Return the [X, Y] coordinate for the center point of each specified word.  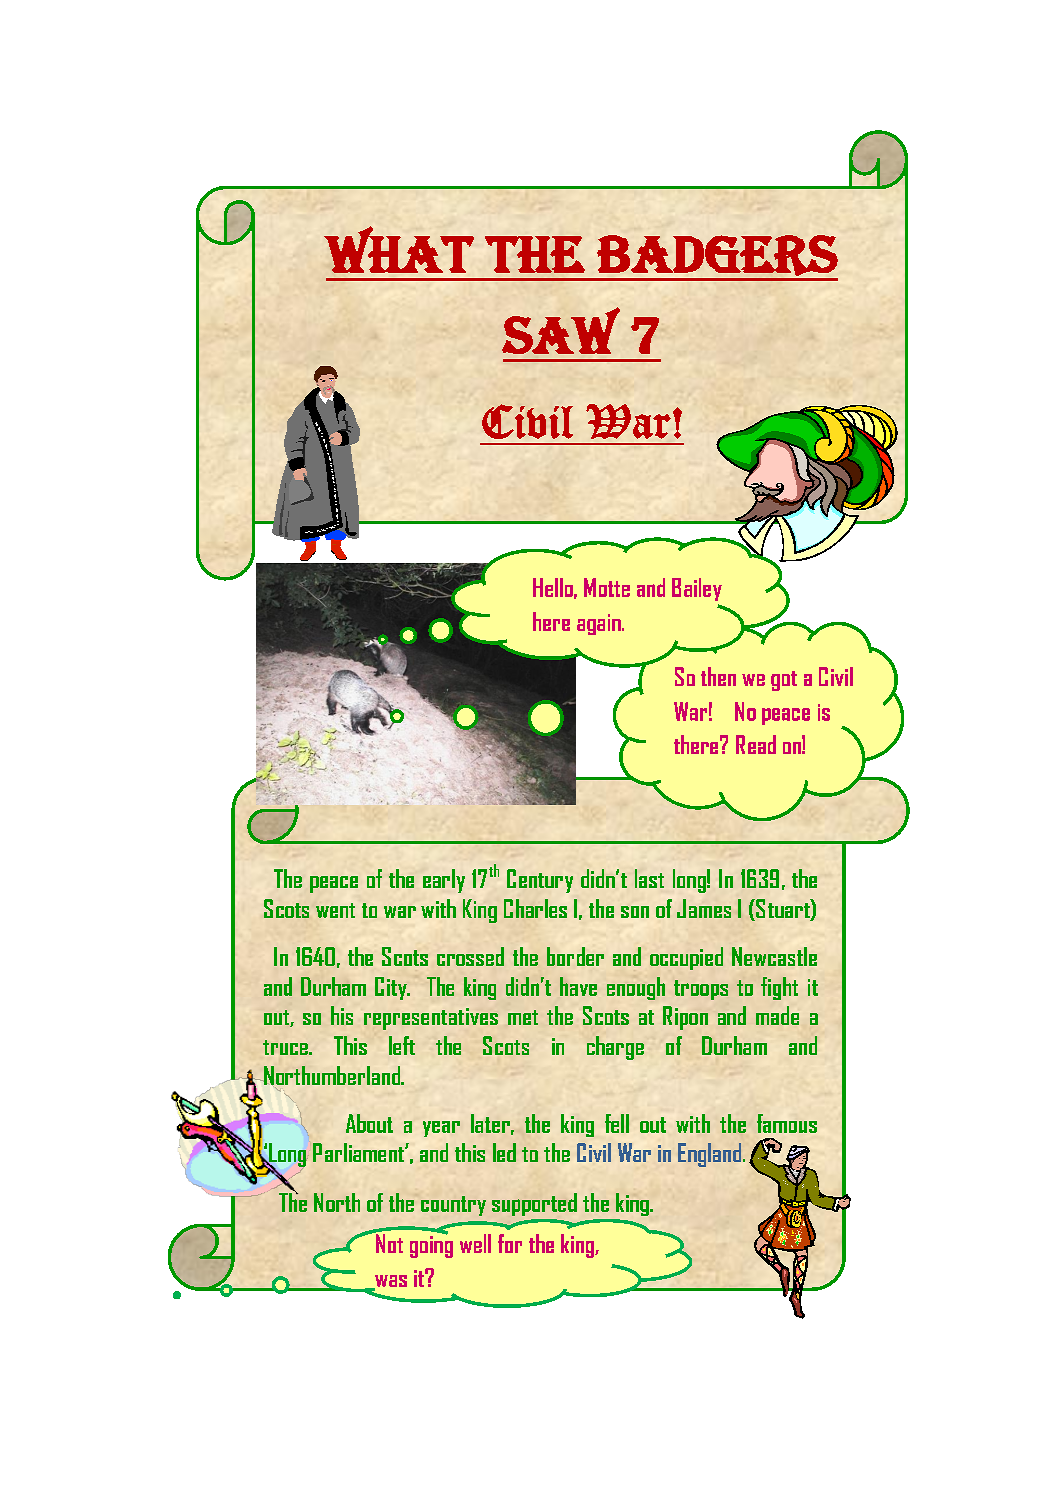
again [600, 624]
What [399, 249]
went [335, 910]
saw [561, 330]
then [718, 676]
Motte [607, 587]
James [704, 908]
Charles [535, 908]
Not [388, 1242]
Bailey [697, 589]
